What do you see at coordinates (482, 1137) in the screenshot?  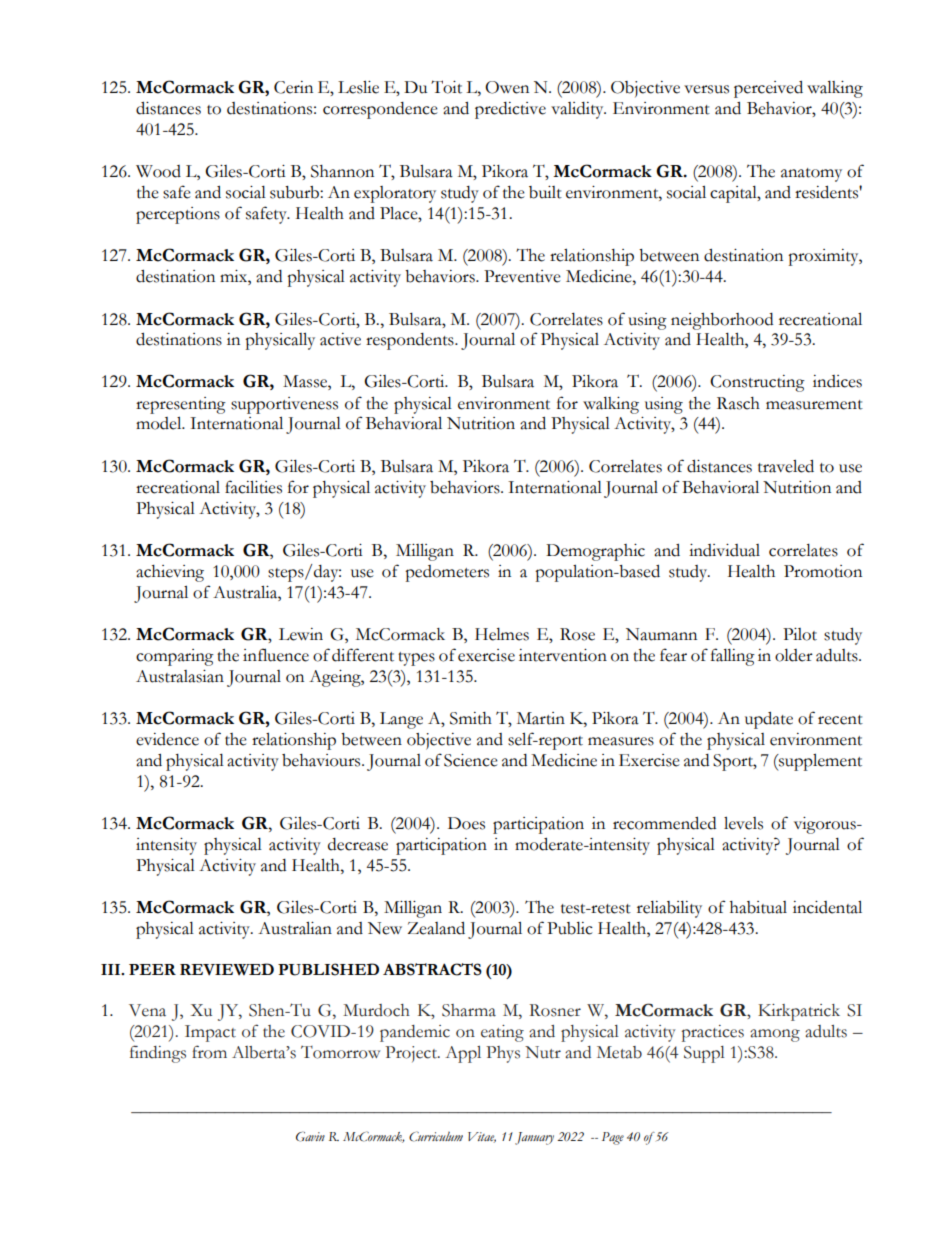 I see `Vitae` at bounding box center [482, 1137].
